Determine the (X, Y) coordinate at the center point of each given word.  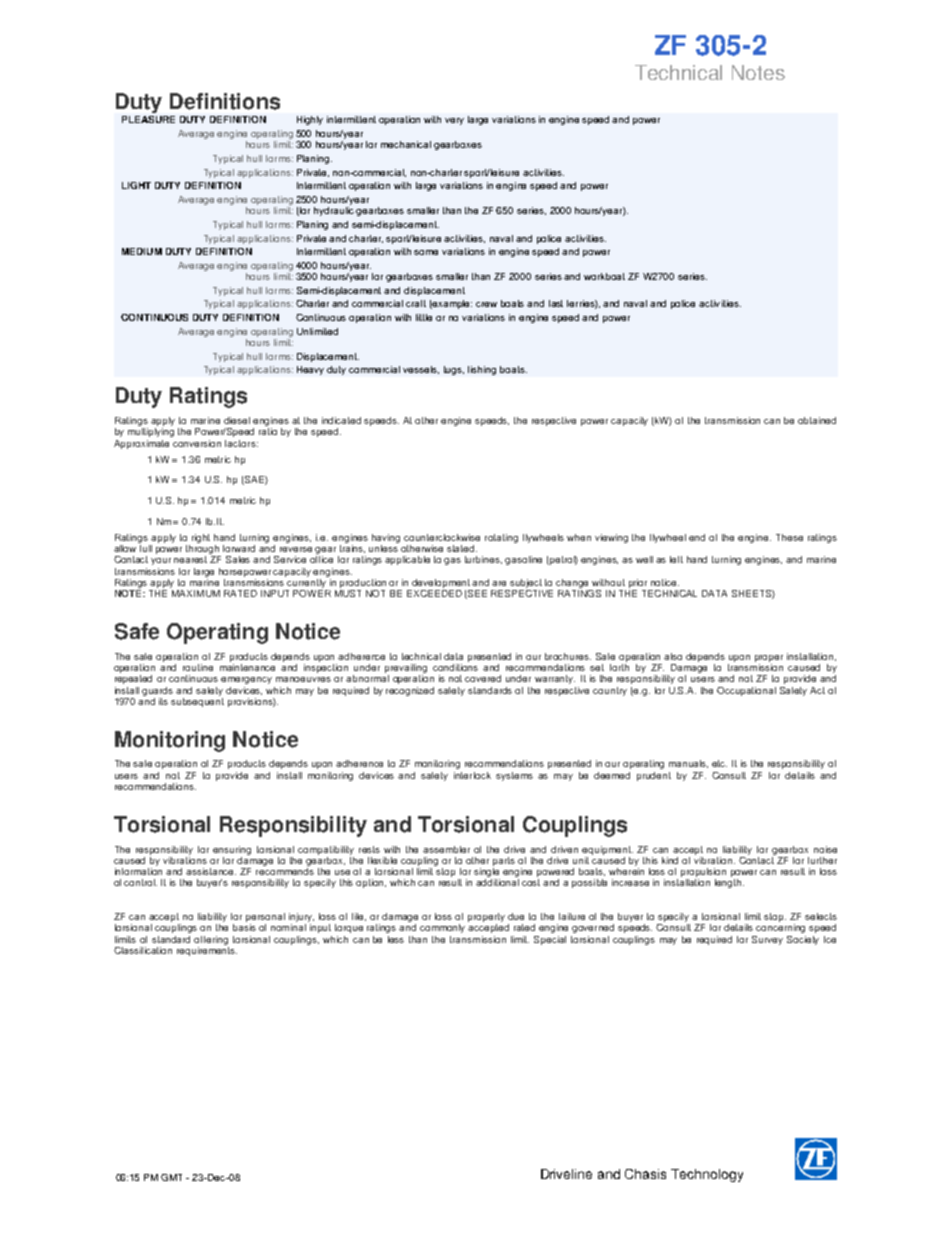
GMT (171, 1177)
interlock (472, 775)
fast (556, 303)
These (789, 537)
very (454, 121)
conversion (197, 443)
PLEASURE (148, 119)
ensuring (232, 850)
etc (719, 763)
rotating (501, 538)
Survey (767, 940)
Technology (707, 1175)
